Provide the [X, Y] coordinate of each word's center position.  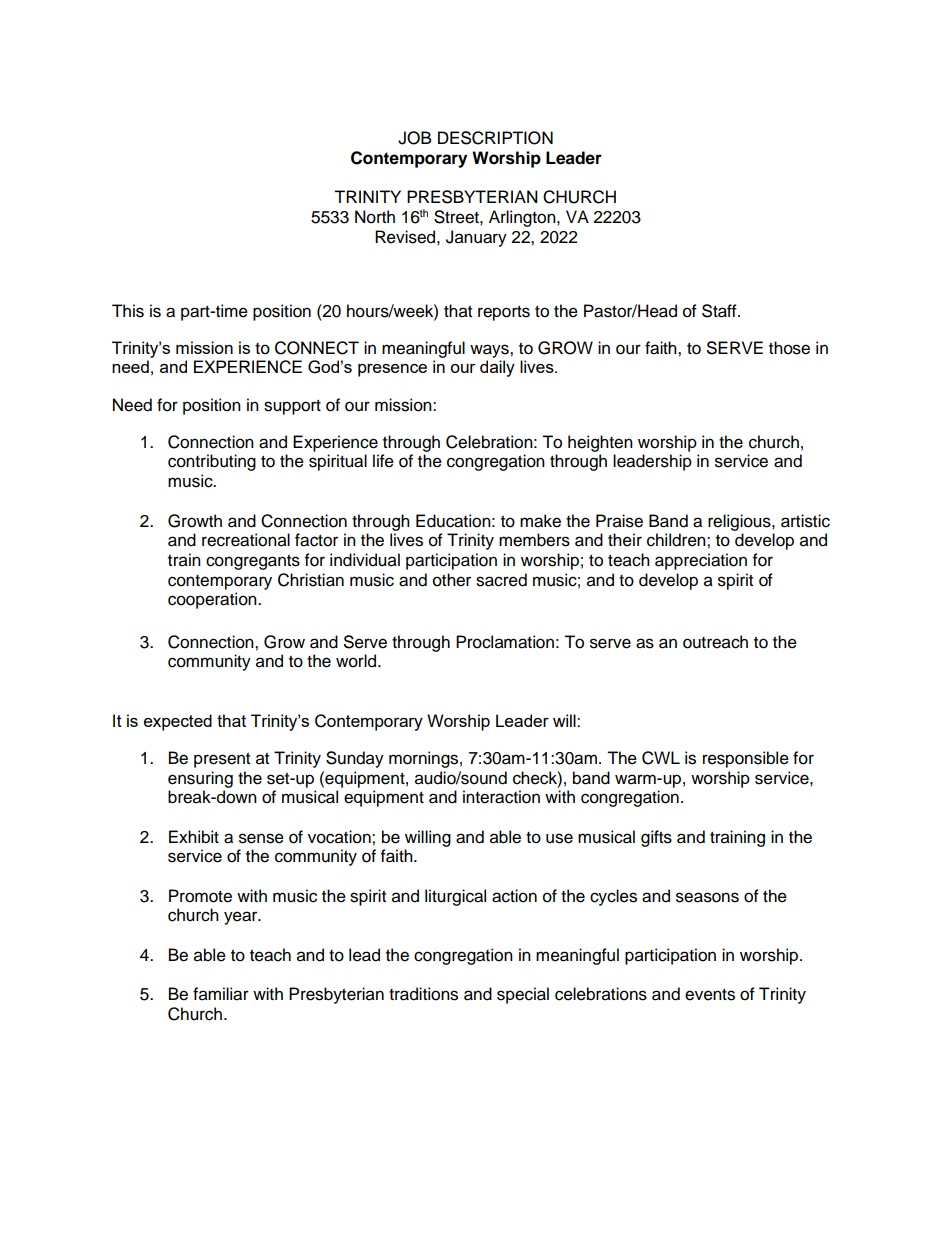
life [383, 461]
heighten [600, 443]
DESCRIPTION [495, 138]
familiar [221, 994]
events [710, 995]
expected [178, 722]
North [375, 217]
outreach [715, 642]
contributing [212, 462]
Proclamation [505, 642]
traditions [423, 994]
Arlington [523, 218]
